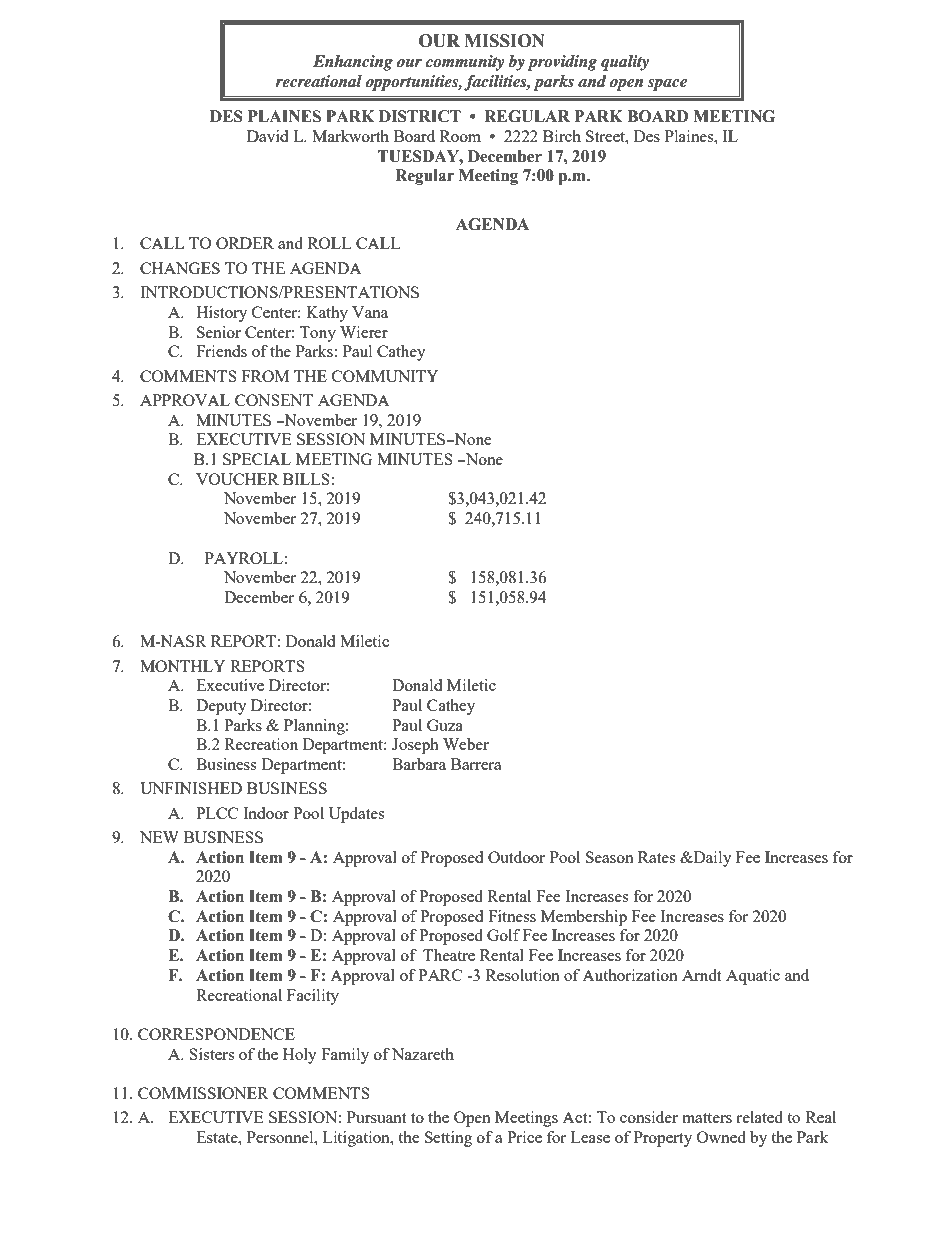  I want to click on Rates, so click(656, 857).
